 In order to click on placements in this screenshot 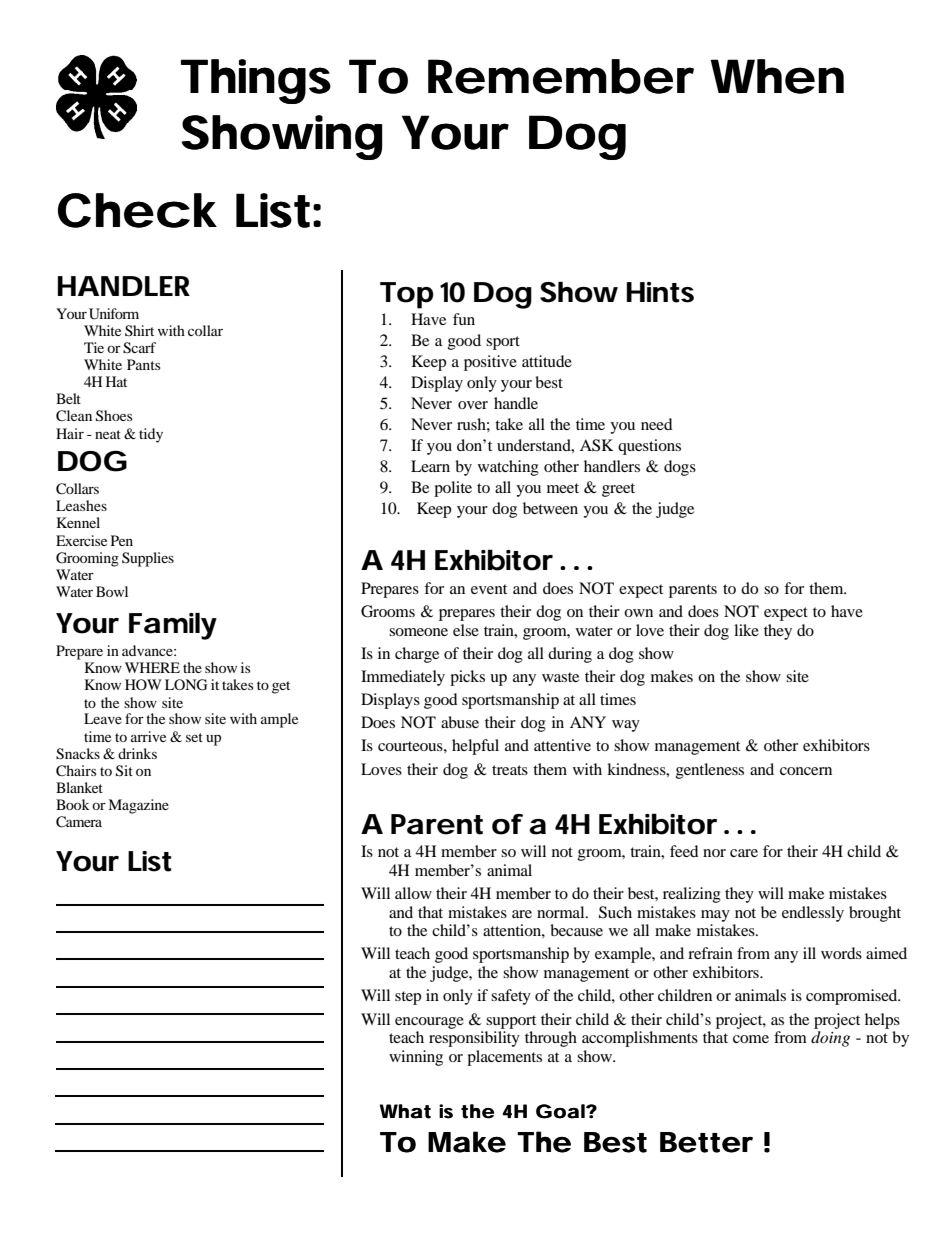, I will do `click(504, 1058)`.
